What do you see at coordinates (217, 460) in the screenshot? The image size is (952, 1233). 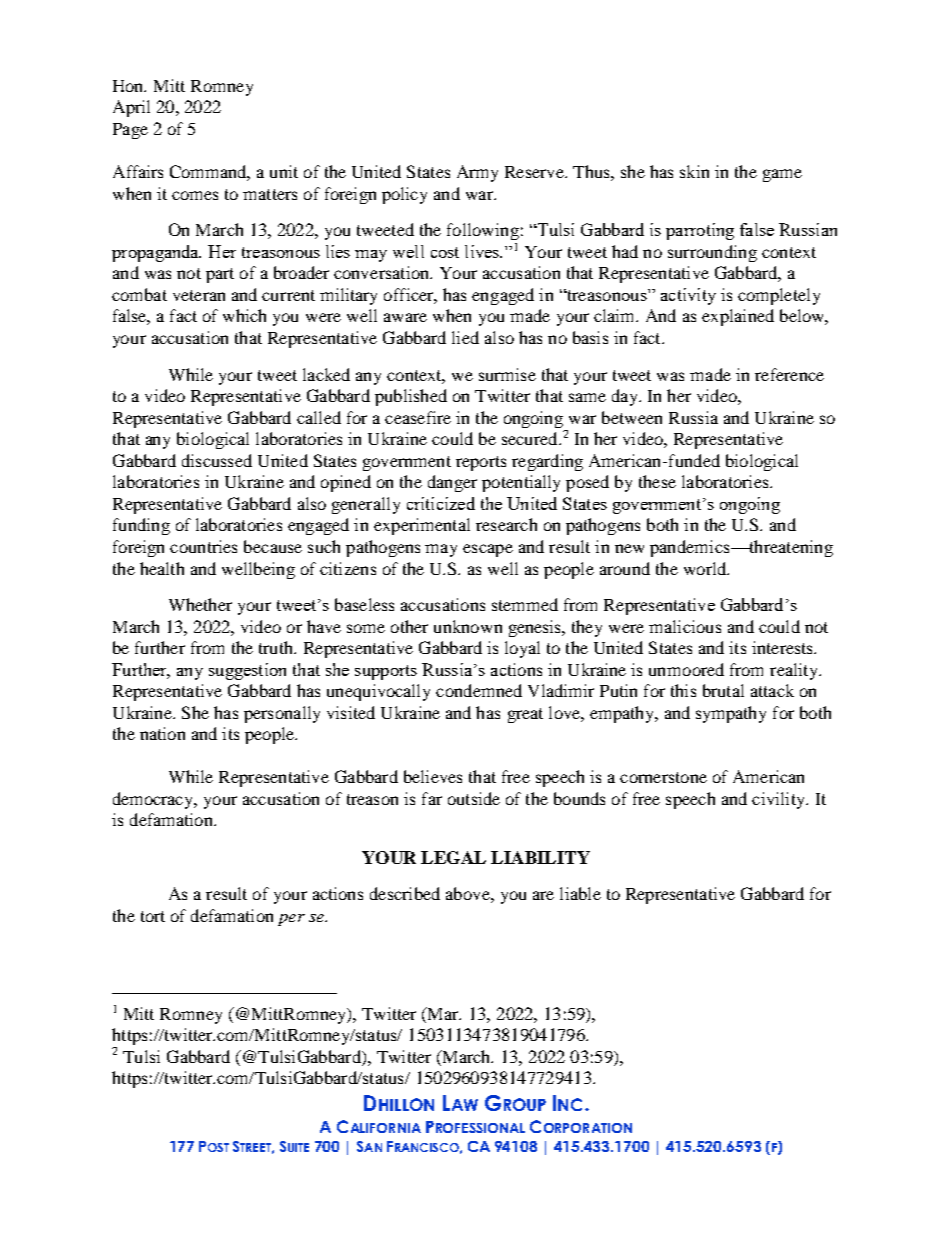 I see `discussed` at bounding box center [217, 460].
